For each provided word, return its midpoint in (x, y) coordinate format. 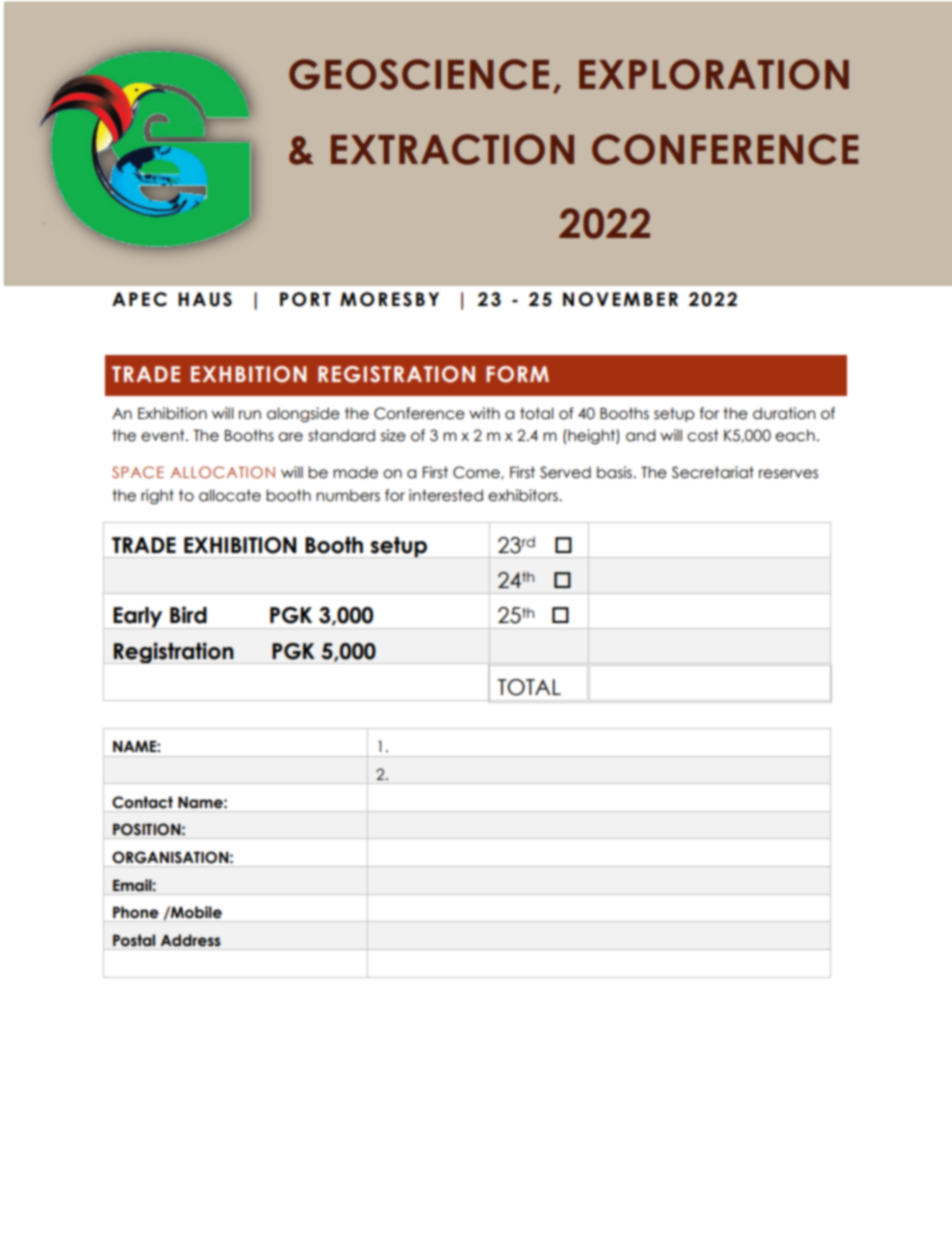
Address (190, 940)
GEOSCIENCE (419, 74)
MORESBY (389, 299)
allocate (230, 495)
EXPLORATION (714, 74)
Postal (134, 940)
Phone (136, 912)
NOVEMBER (620, 299)
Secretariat (713, 472)
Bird (188, 615)
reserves (788, 474)
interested (446, 495)
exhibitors (524, 495)
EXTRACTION (452, 149)
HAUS (205, 299)
